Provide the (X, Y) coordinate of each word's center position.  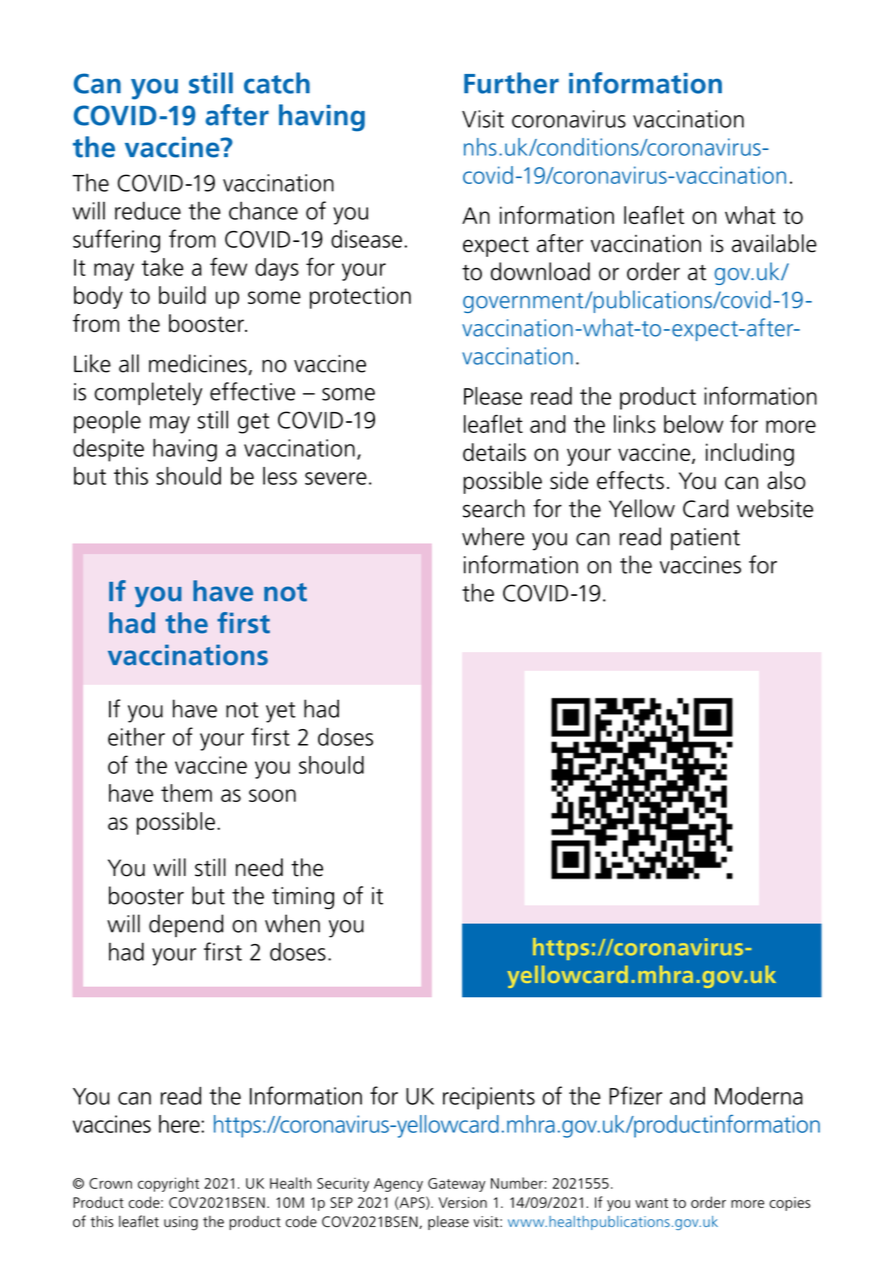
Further (511, 83)
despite (108, 450)
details (494, 452)
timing (303, 898)
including (750, 454)
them (186, 793)
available (774, 243)
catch (277, 83)
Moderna (759, 1096)
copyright (168, 1184)
